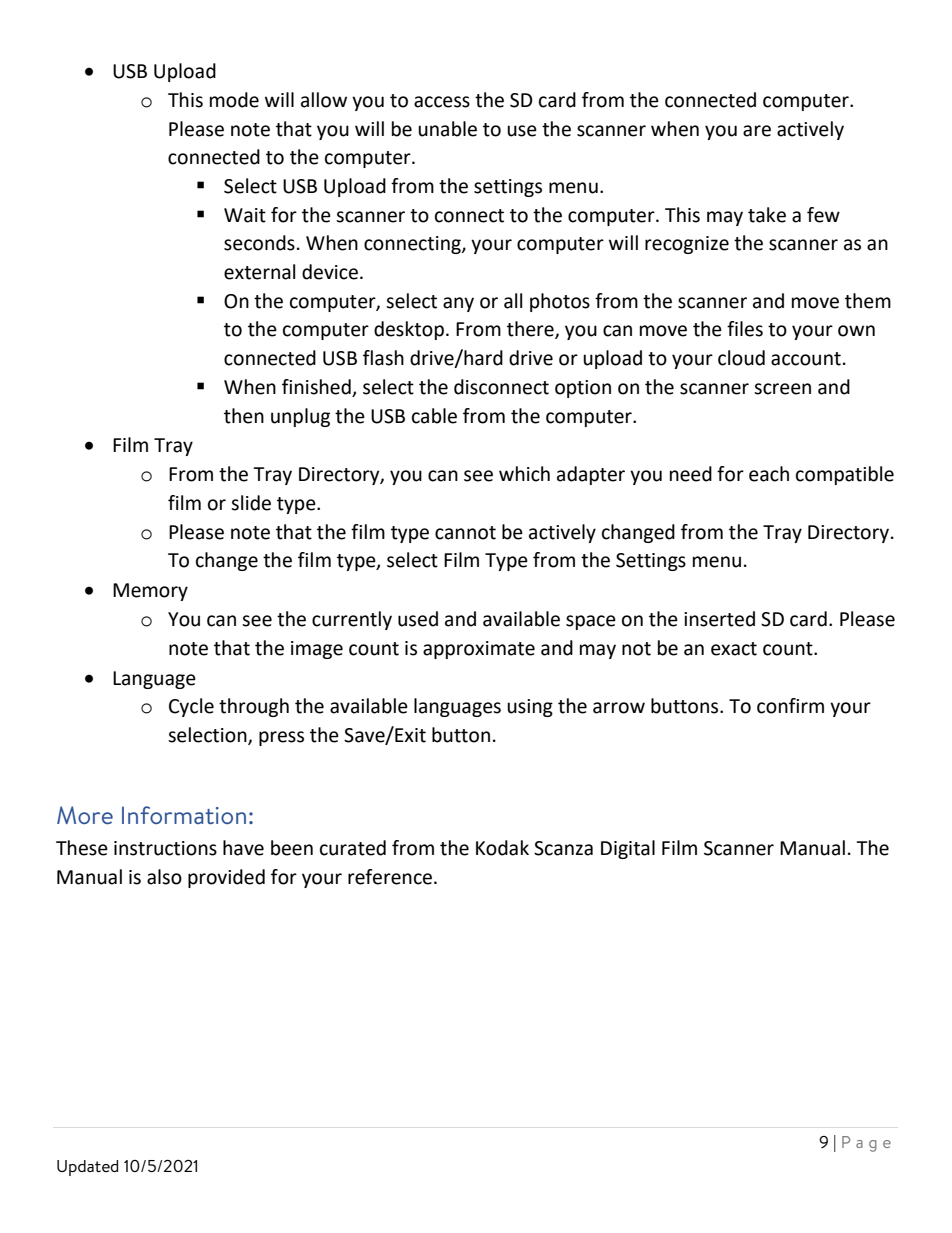  Describe the element at coordinates (866, 1144) in the screenshot. I see `Page` at that location.
